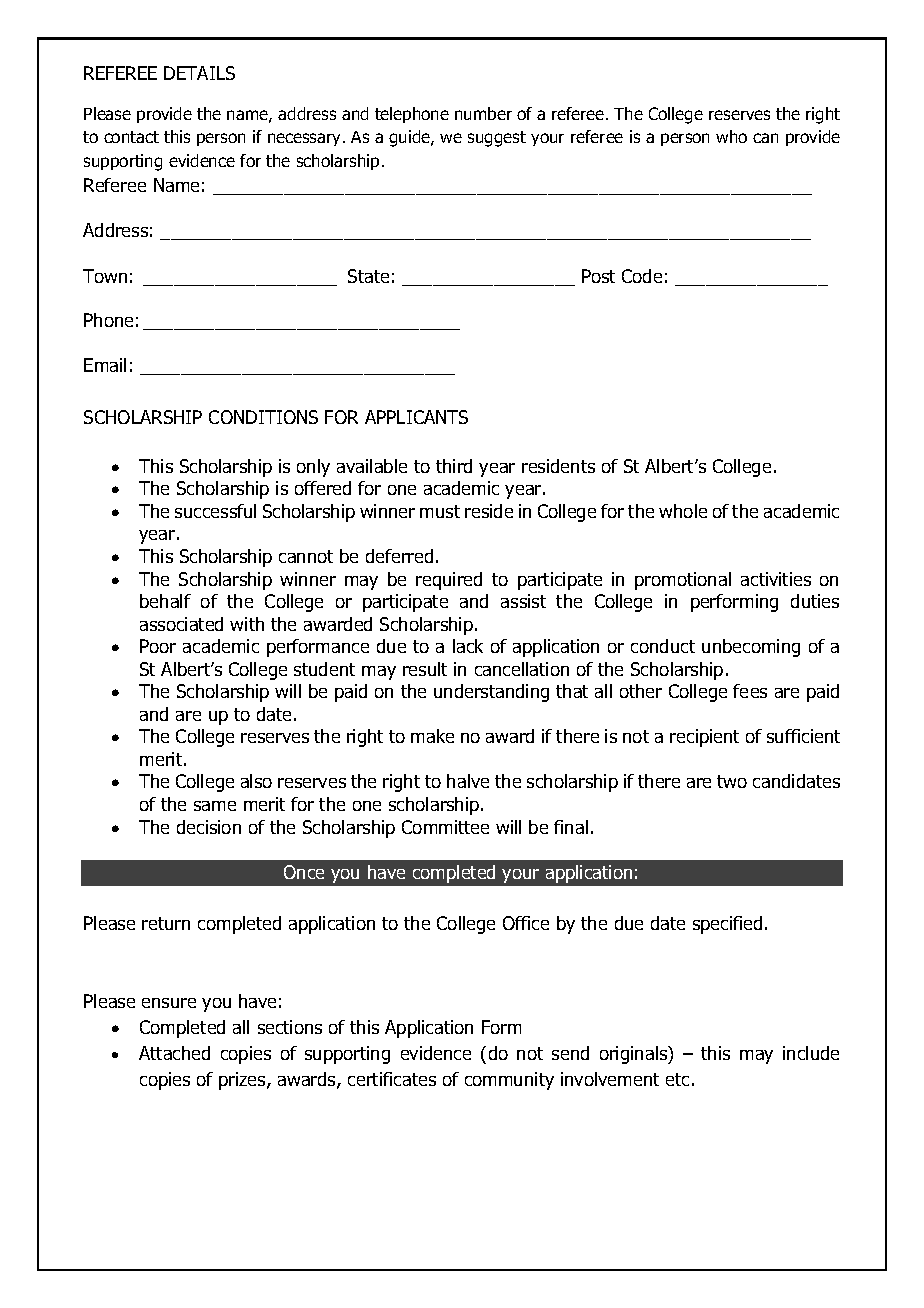 The height and width of the screenshot is (1308, 924). I want to click on make, so click(432, 736).
